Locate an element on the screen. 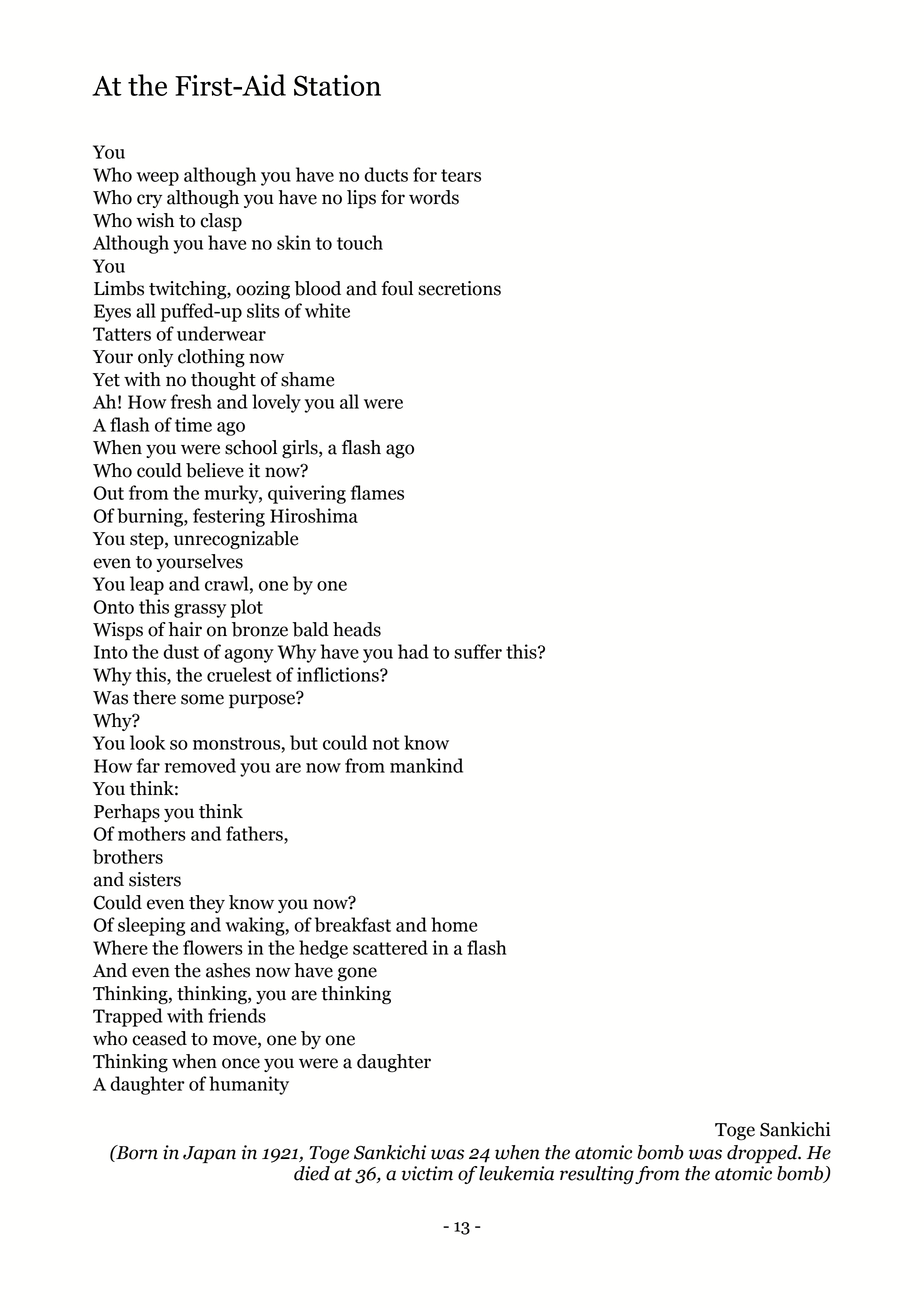 The width and height of the screenshot is (924, 1308). weep is located at coordinates (157, 179).
